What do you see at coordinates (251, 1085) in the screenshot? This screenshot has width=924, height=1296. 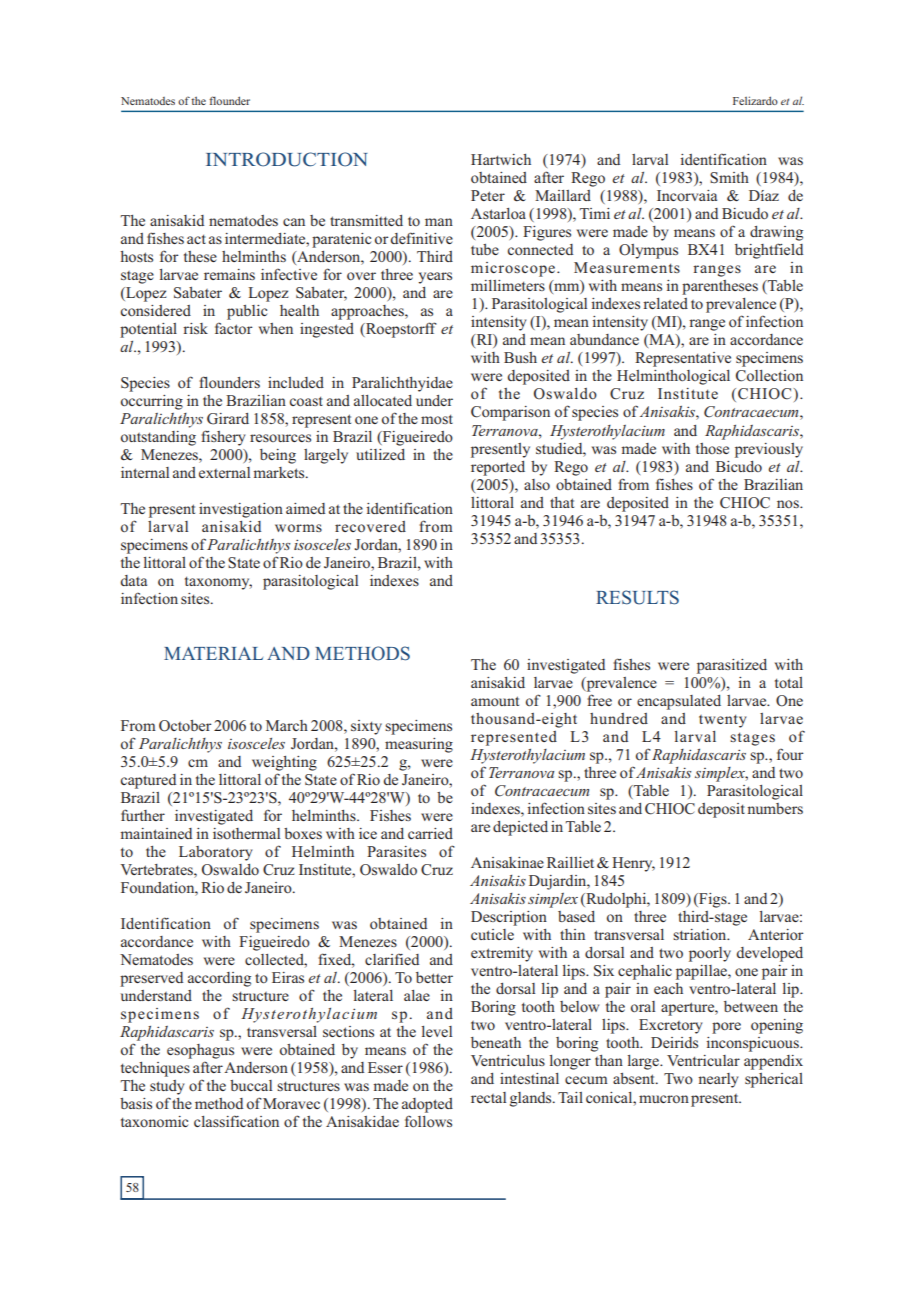 I see `buccal` at bounding box center [251, 1085].
